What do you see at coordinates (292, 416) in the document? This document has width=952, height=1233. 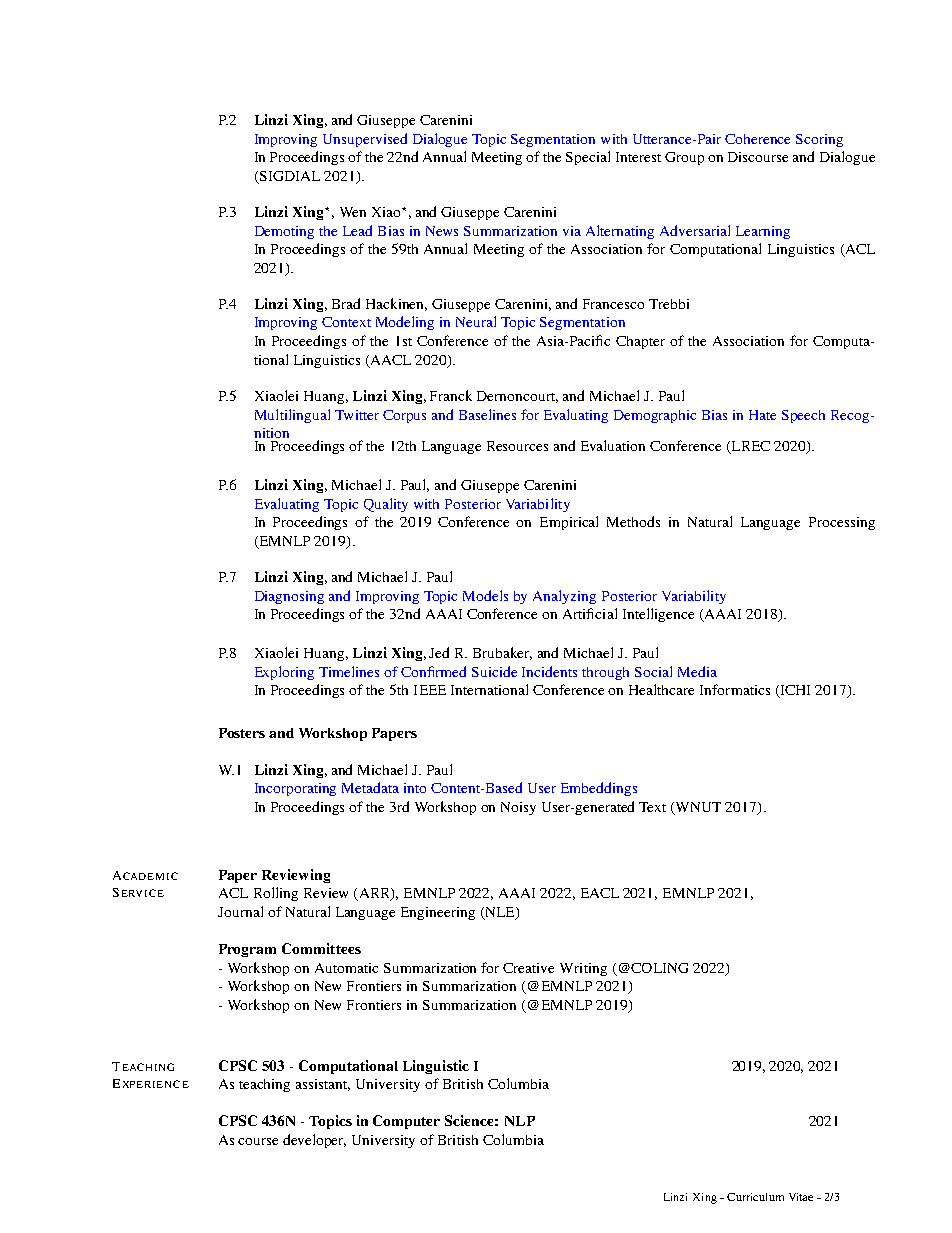 I see `Multilingual` at bounding box center [292, 416].
